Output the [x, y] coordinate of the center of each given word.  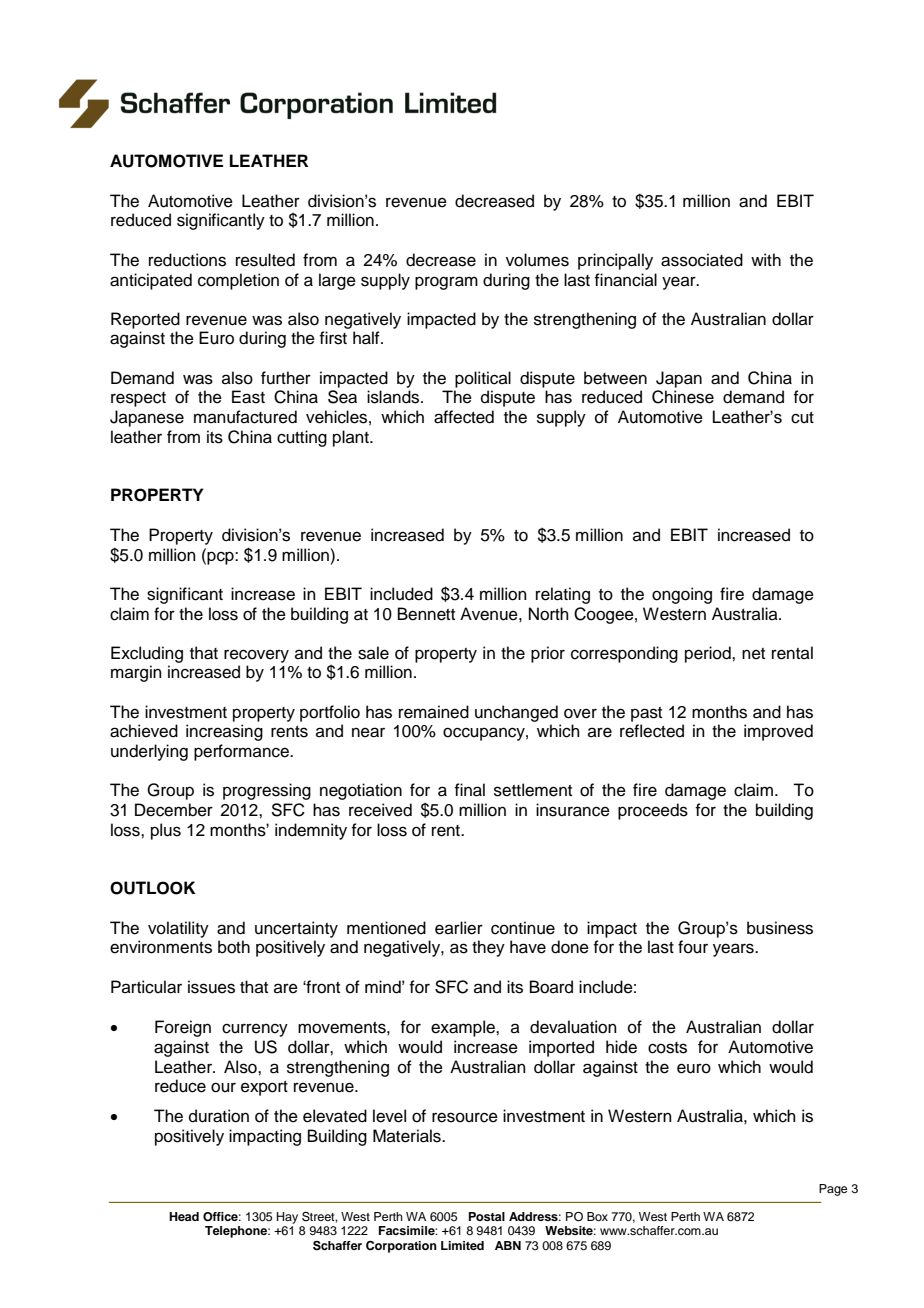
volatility [178, 929]
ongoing [682, 595]
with [766, 259]
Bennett [426, 614]
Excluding [147, 654]
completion [238, 281]
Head [184, 1216]
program [446, 283]
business [780, 928]
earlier [459, 928]
